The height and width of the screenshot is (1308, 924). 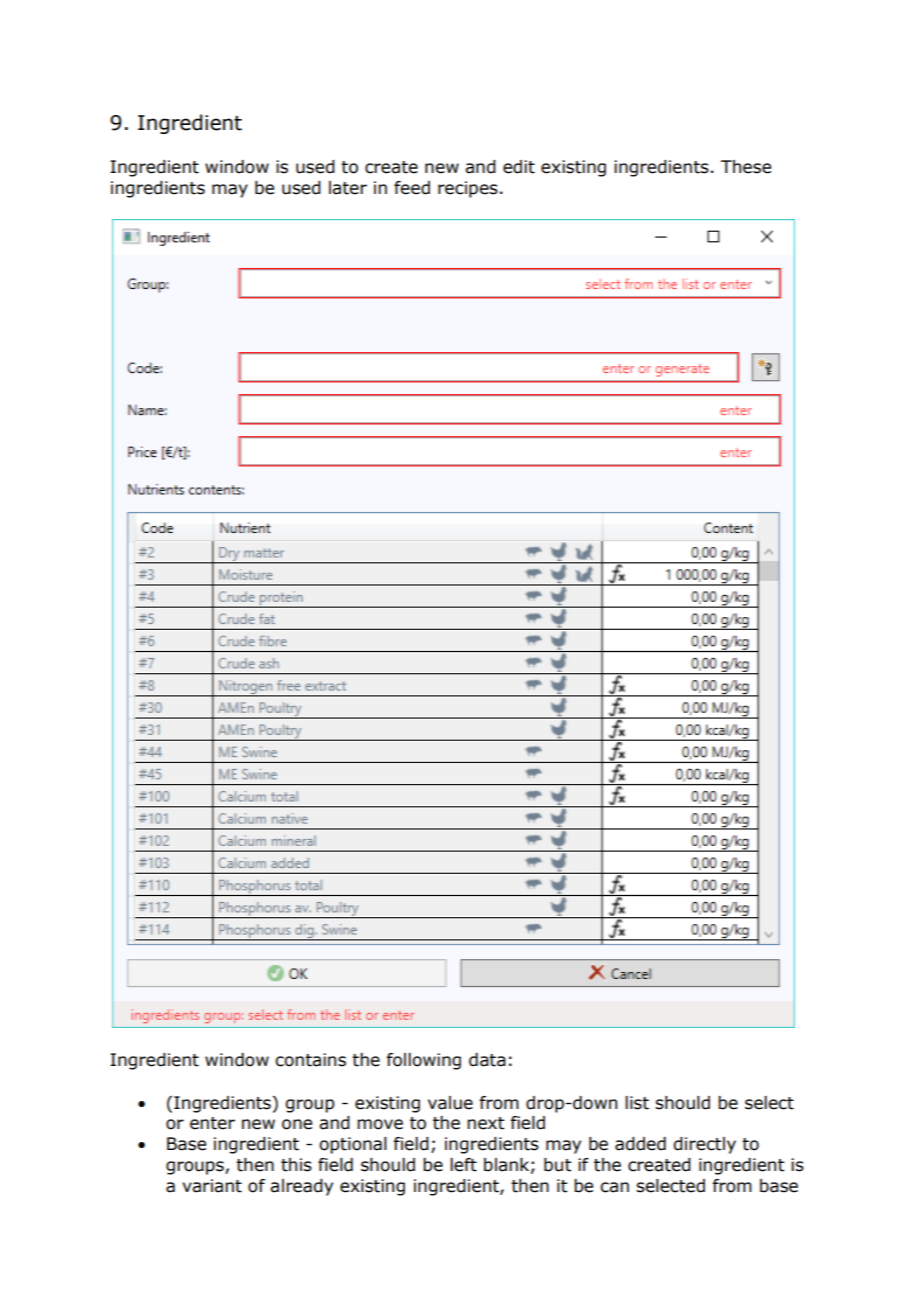 What do you see at coordinates (519, 167) in the screenshot?
I see `edit` at bounding box center [519, 167].
